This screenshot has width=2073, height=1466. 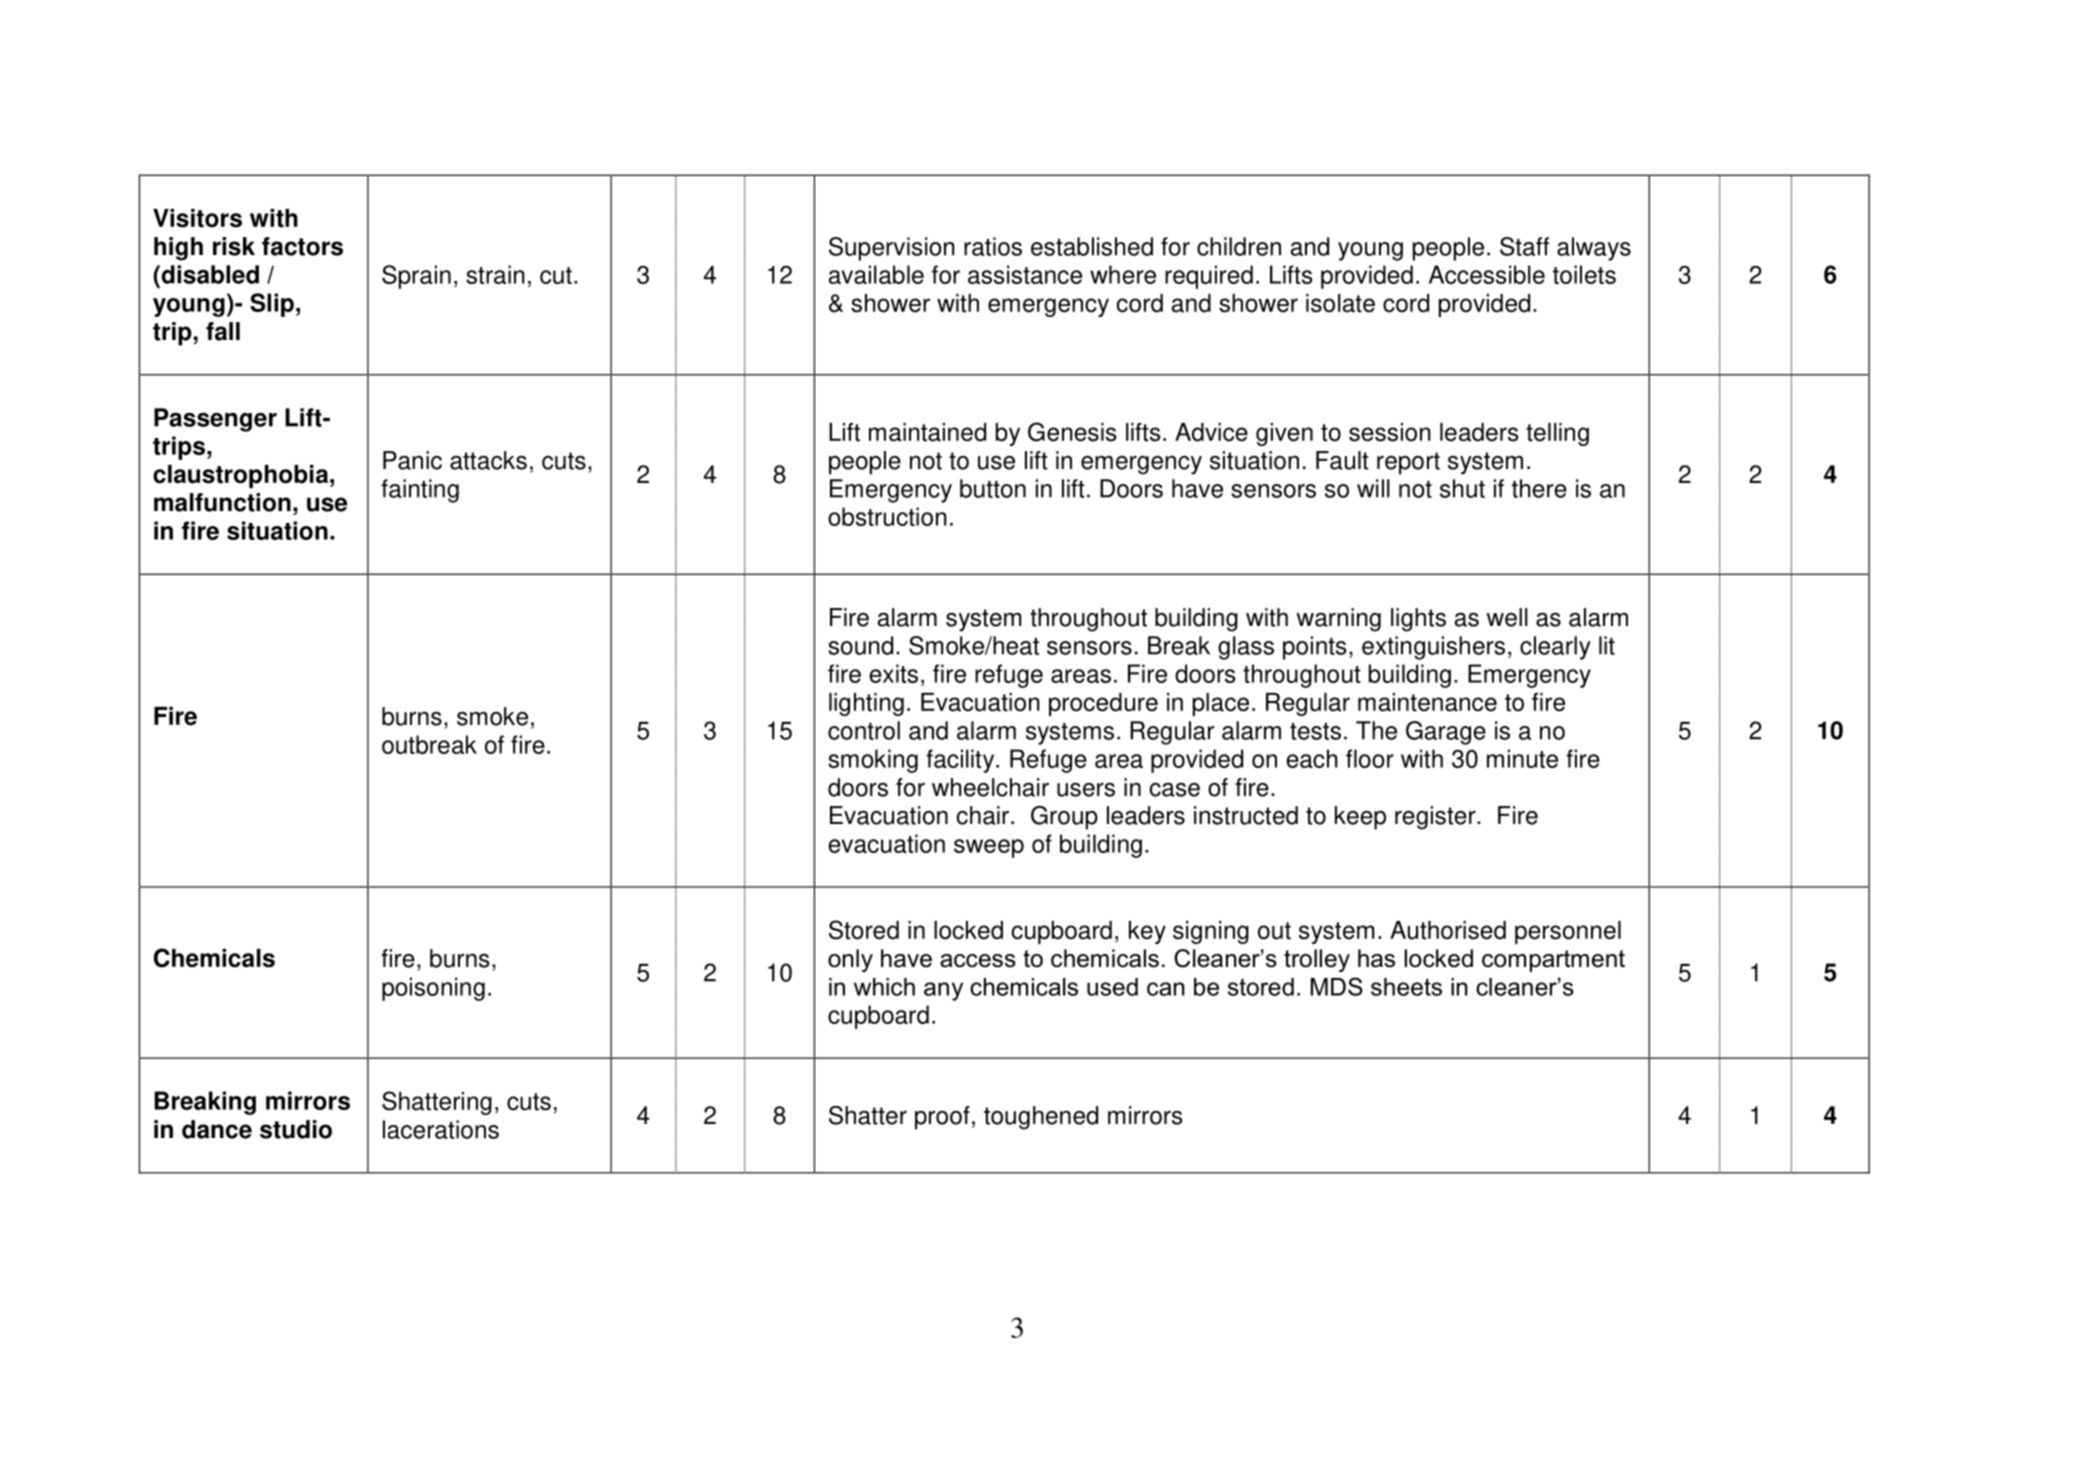 I want to click on Supervision, so click(x=892, y=249).
